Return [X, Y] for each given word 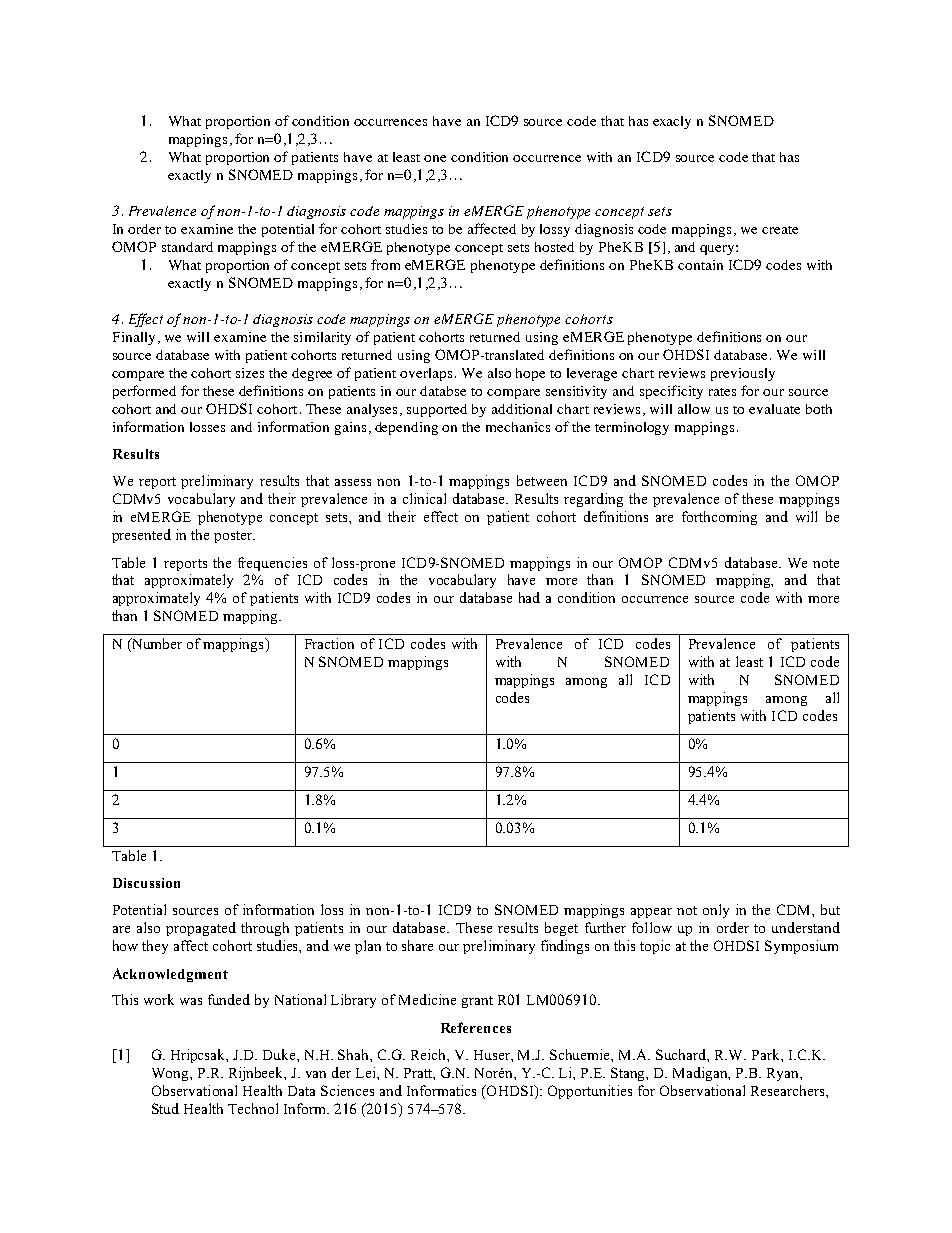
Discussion [146, 883]
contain [700, 265]
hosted [554, 247]
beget [561, 929]
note [826, 563]
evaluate [774, 409]
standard [187, 247]
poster [234, 537]
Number [156, 645]
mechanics [518, 427]
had [529, 597]
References [476, 1027]
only [716, 911]
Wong [171, 1074]
